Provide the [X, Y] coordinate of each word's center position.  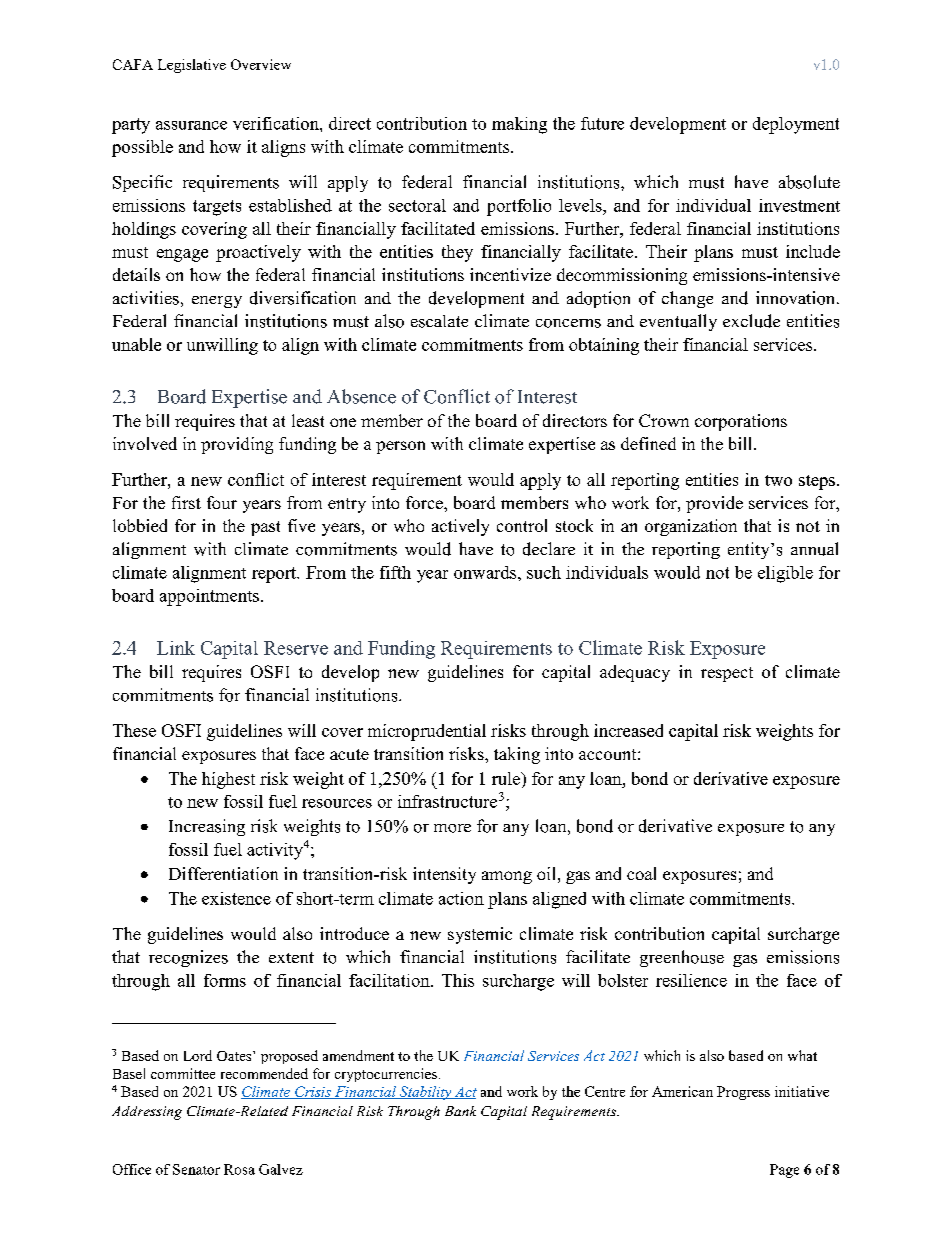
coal [641, 873]
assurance [191, 125]
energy [217, 302]
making [519, 125]
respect [727, 674]
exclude [751, 321]
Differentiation [223, 873]
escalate [439, 321]
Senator [196, 1169]
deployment [796, 125]
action [461, 898]
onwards [486, 572]
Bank [460, 1111]
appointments [209, 597]
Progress [743, 1093]
